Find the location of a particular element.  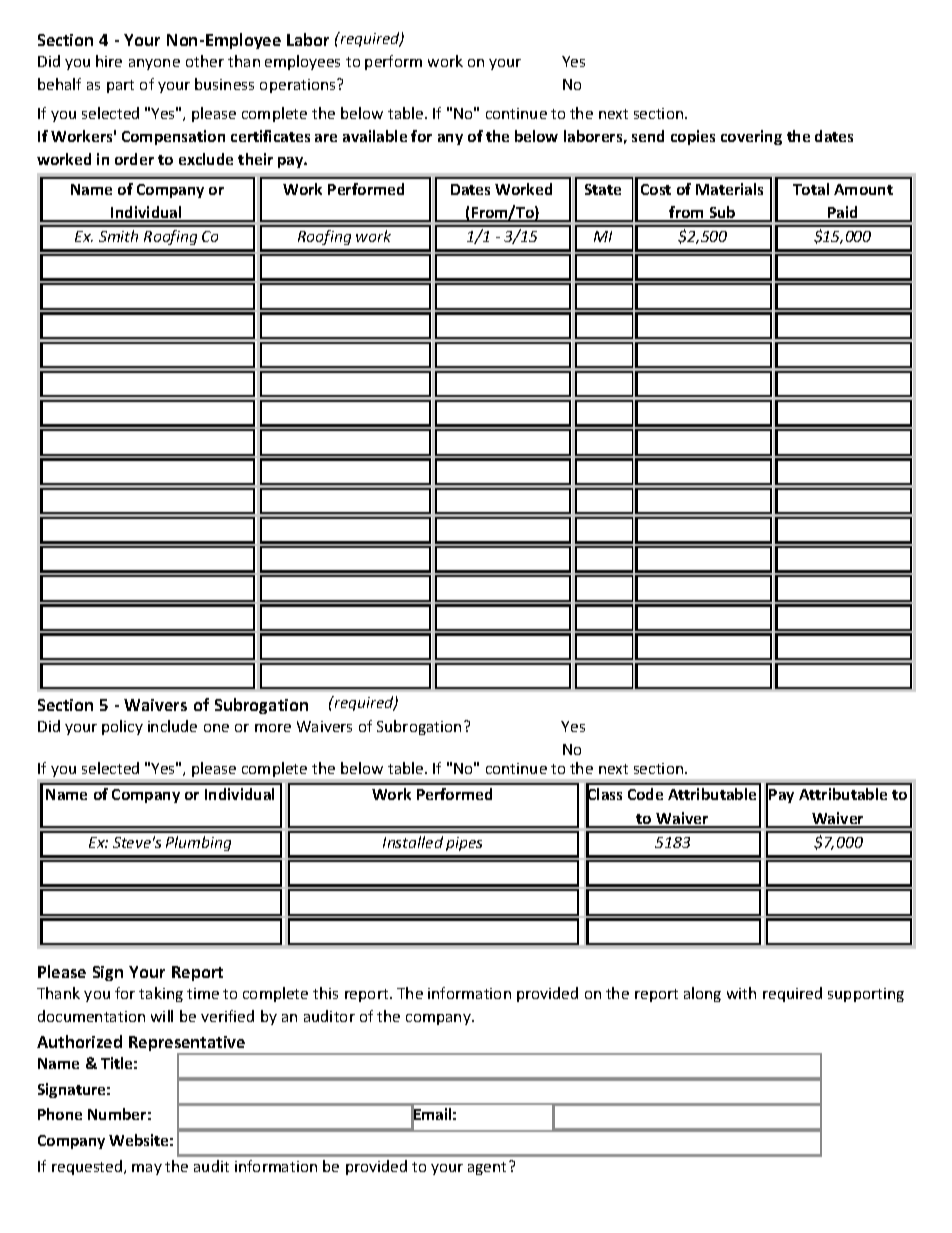

State is located at coordinates (603, 189).
